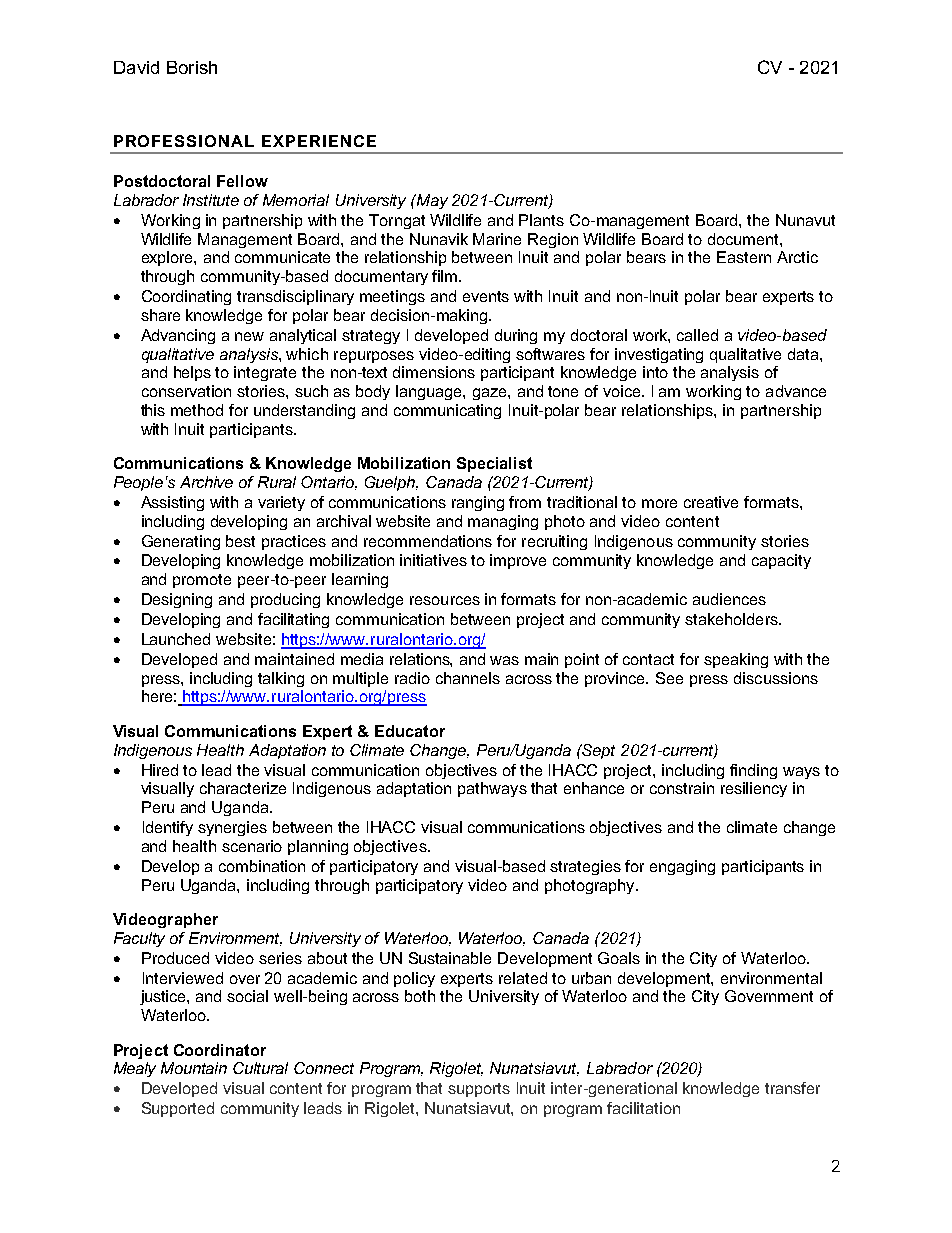 The image size is (952, 1233). I want to click on promote, so click(202, 581).
